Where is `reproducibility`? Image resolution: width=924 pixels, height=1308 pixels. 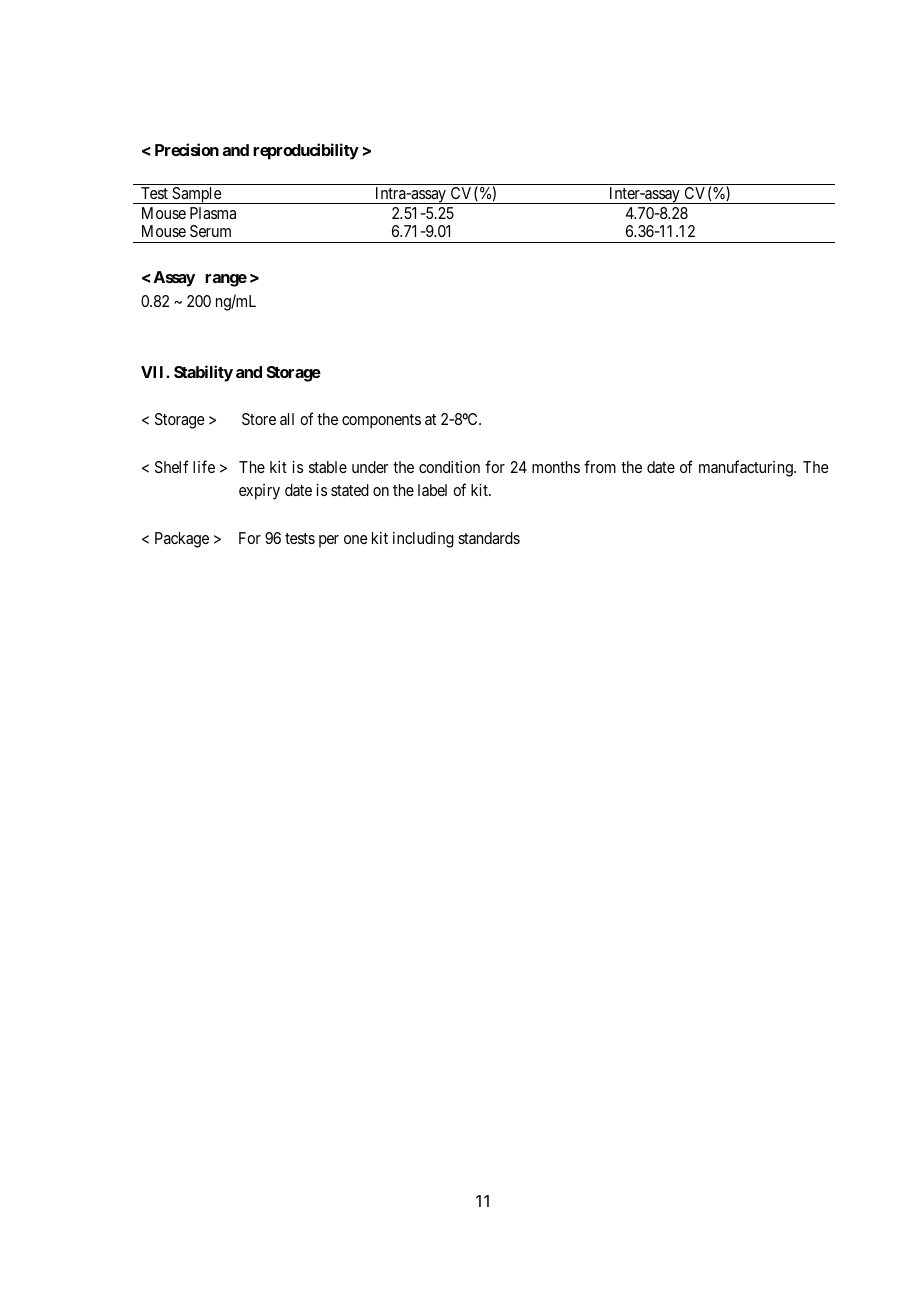 reproducibility is located at coordinates (306, 151).
